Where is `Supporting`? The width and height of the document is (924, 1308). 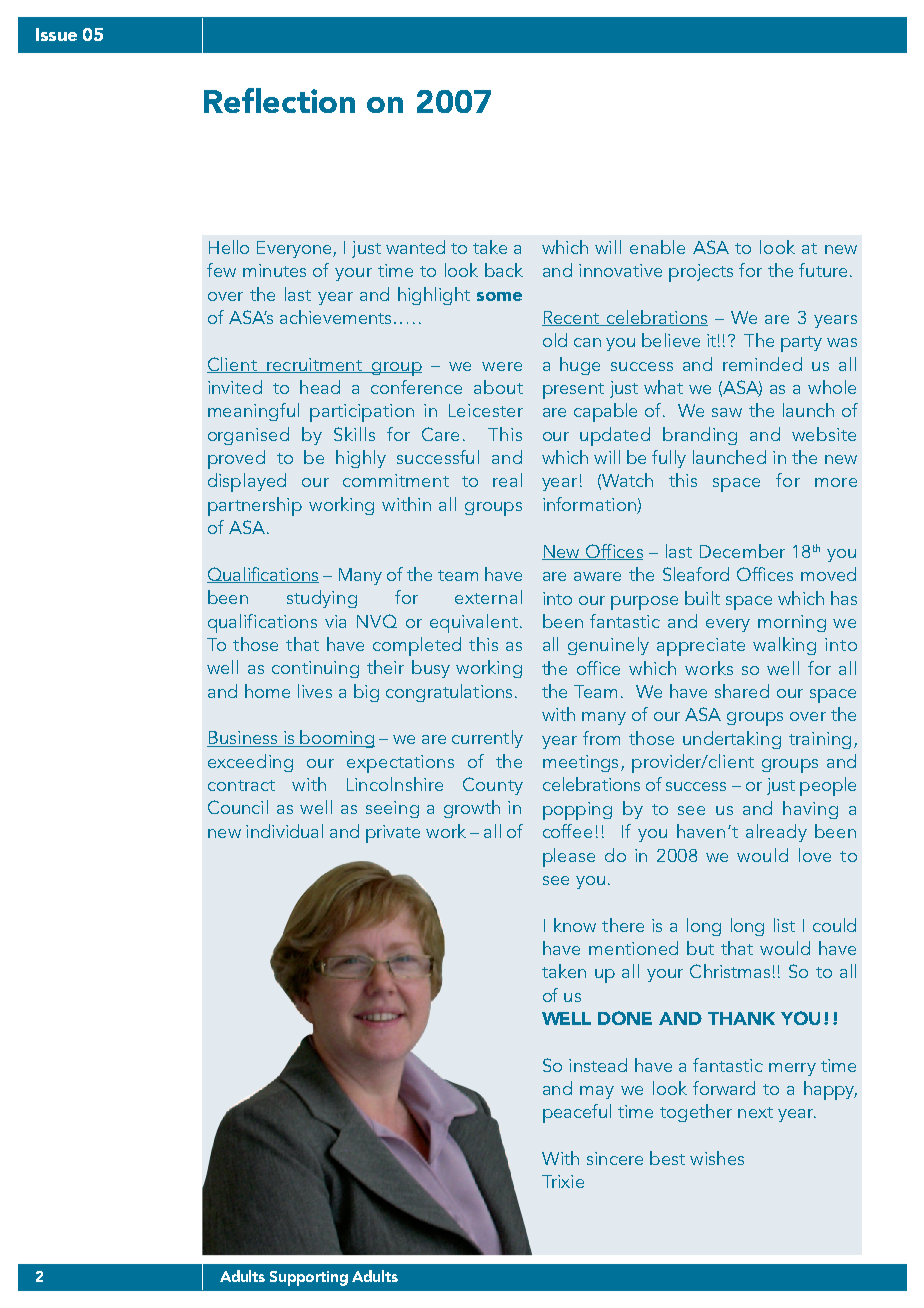
Supporting is located at coordinates (309, 1278).
